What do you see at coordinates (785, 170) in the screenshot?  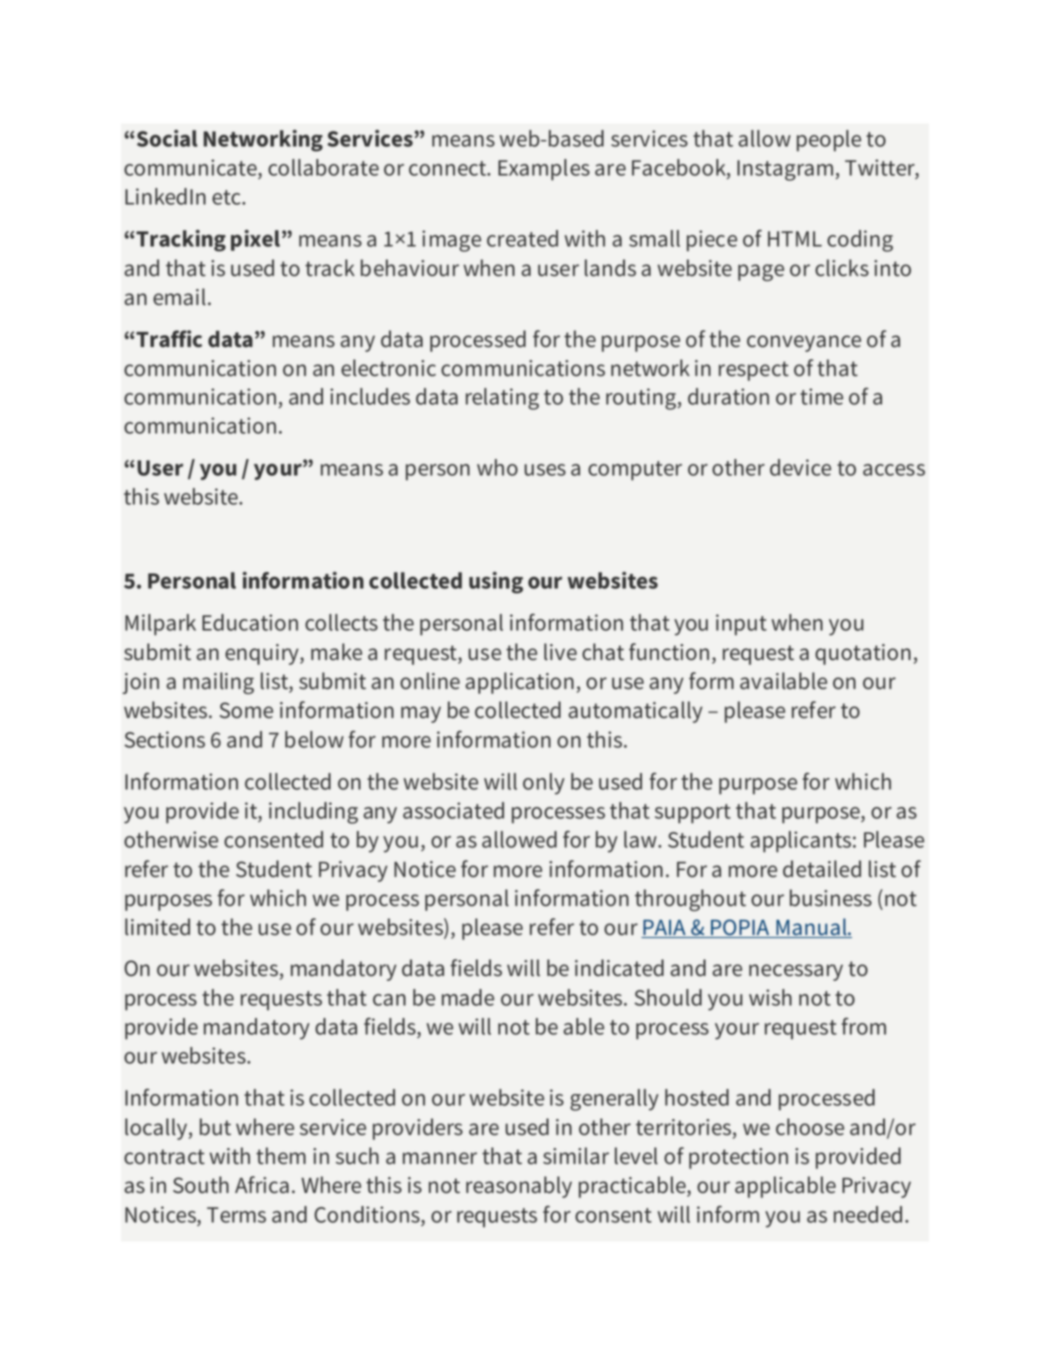 I see `Instagram` at bounding box center [785, 170].
